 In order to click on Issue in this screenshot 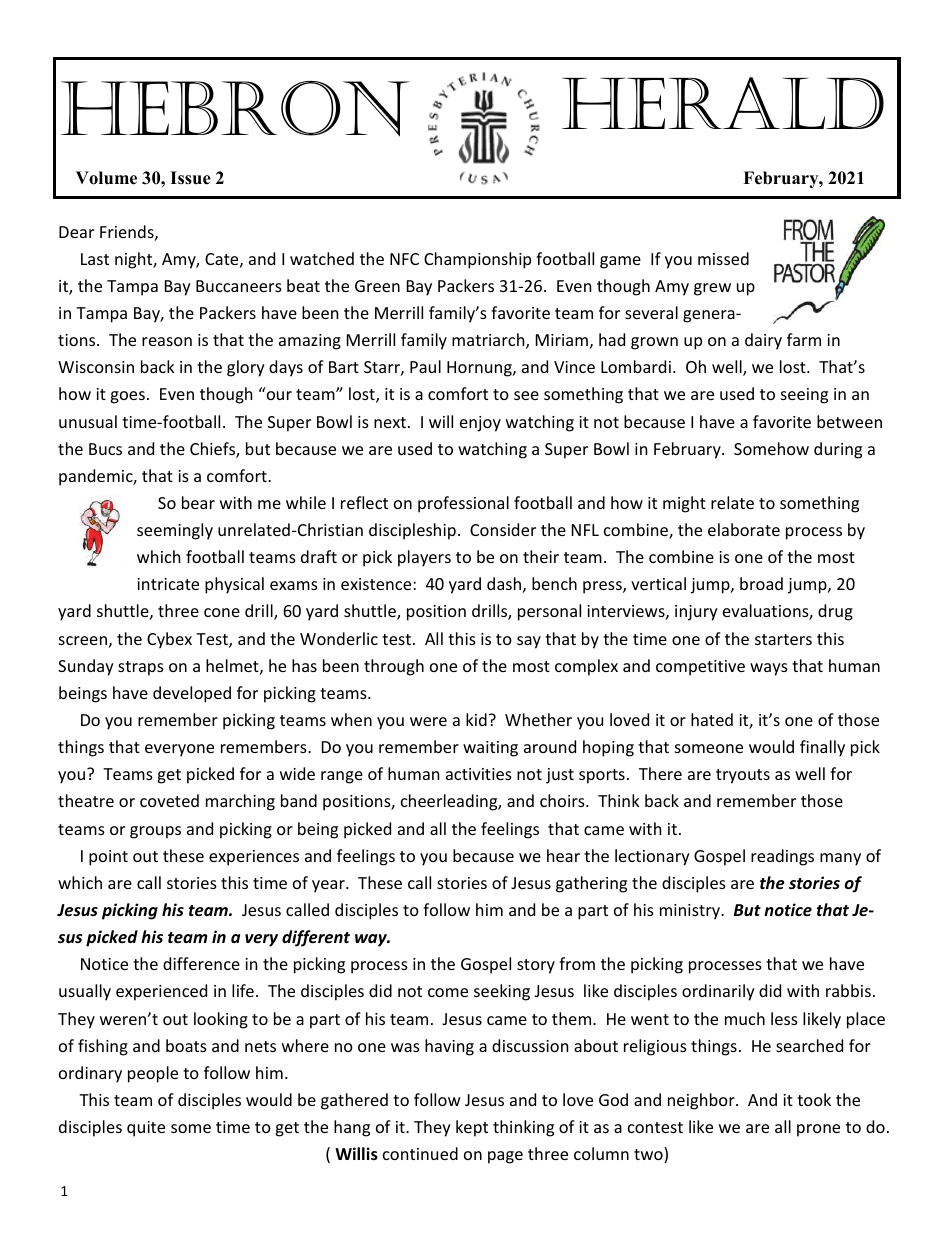, I will do `click(190, 178)`.
